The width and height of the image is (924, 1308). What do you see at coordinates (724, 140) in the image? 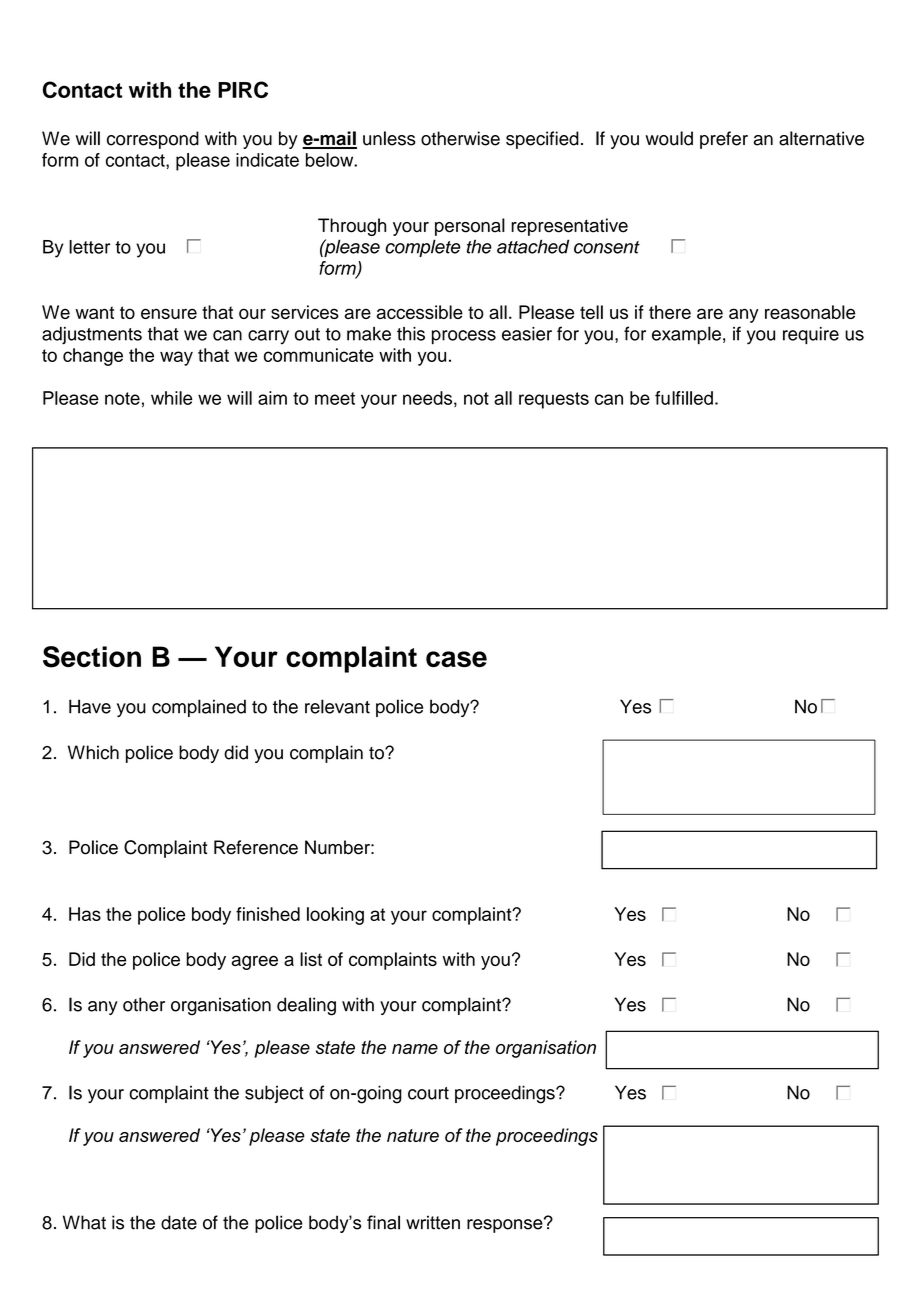
I see `prefer` at bounding box center [724, 140].
